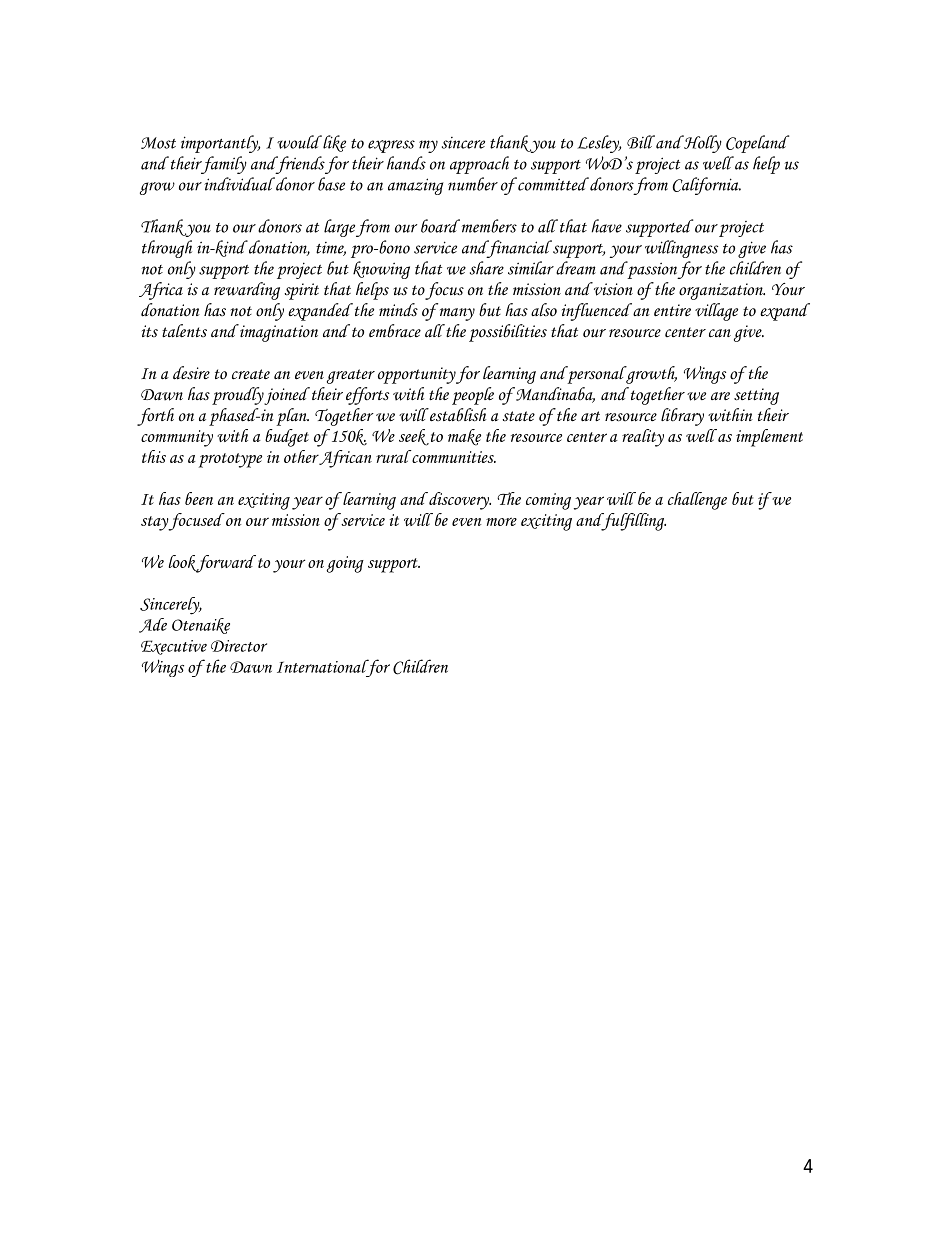 The height and width of the image is (1233, 952). I want to click on people, so click(473, 396).
